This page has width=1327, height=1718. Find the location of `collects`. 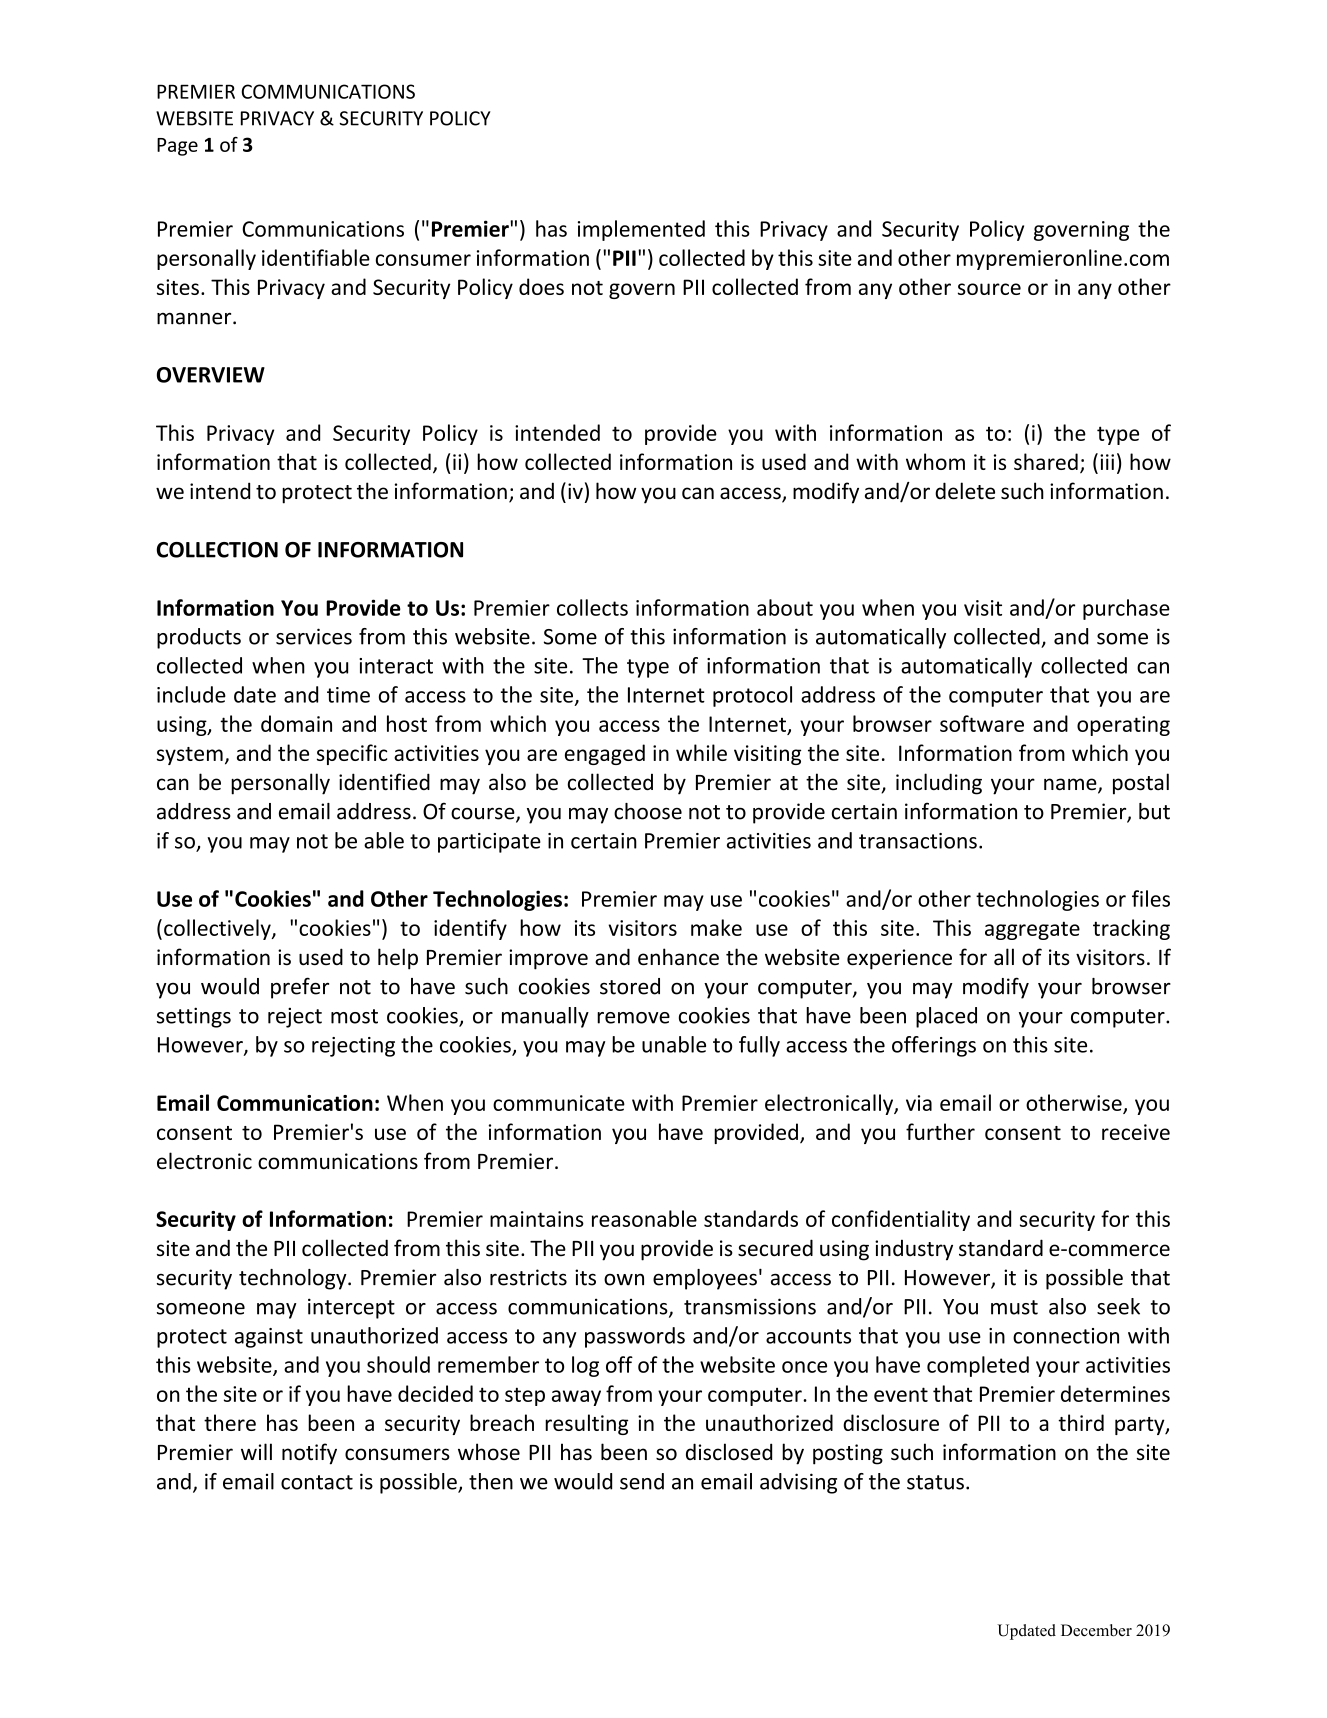

collects is located at coordinates (592, 607).
